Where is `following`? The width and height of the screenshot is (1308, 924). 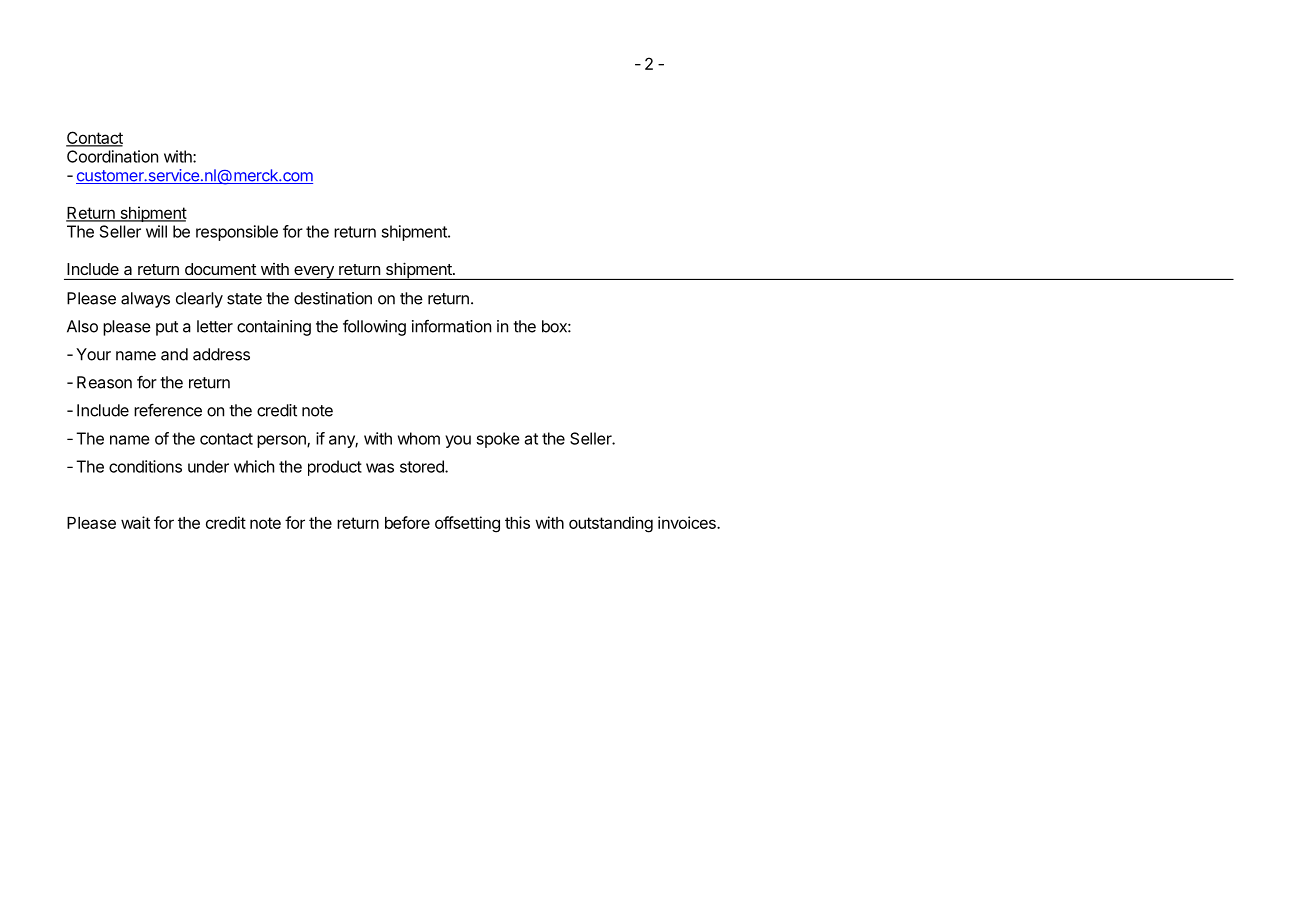
following is located at coordinates (374, 327).
